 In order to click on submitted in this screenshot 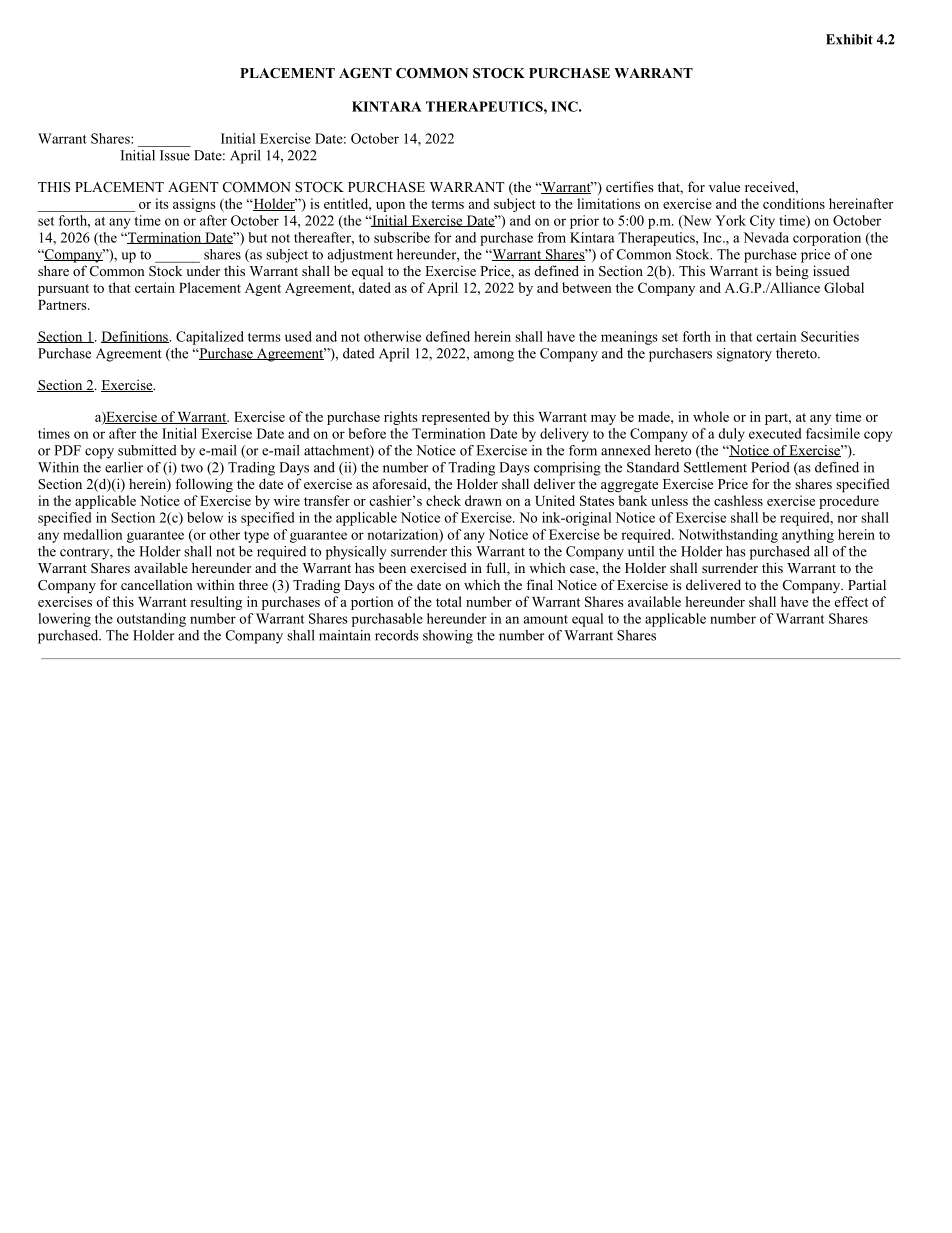, I will do `click(147, 450)`.
